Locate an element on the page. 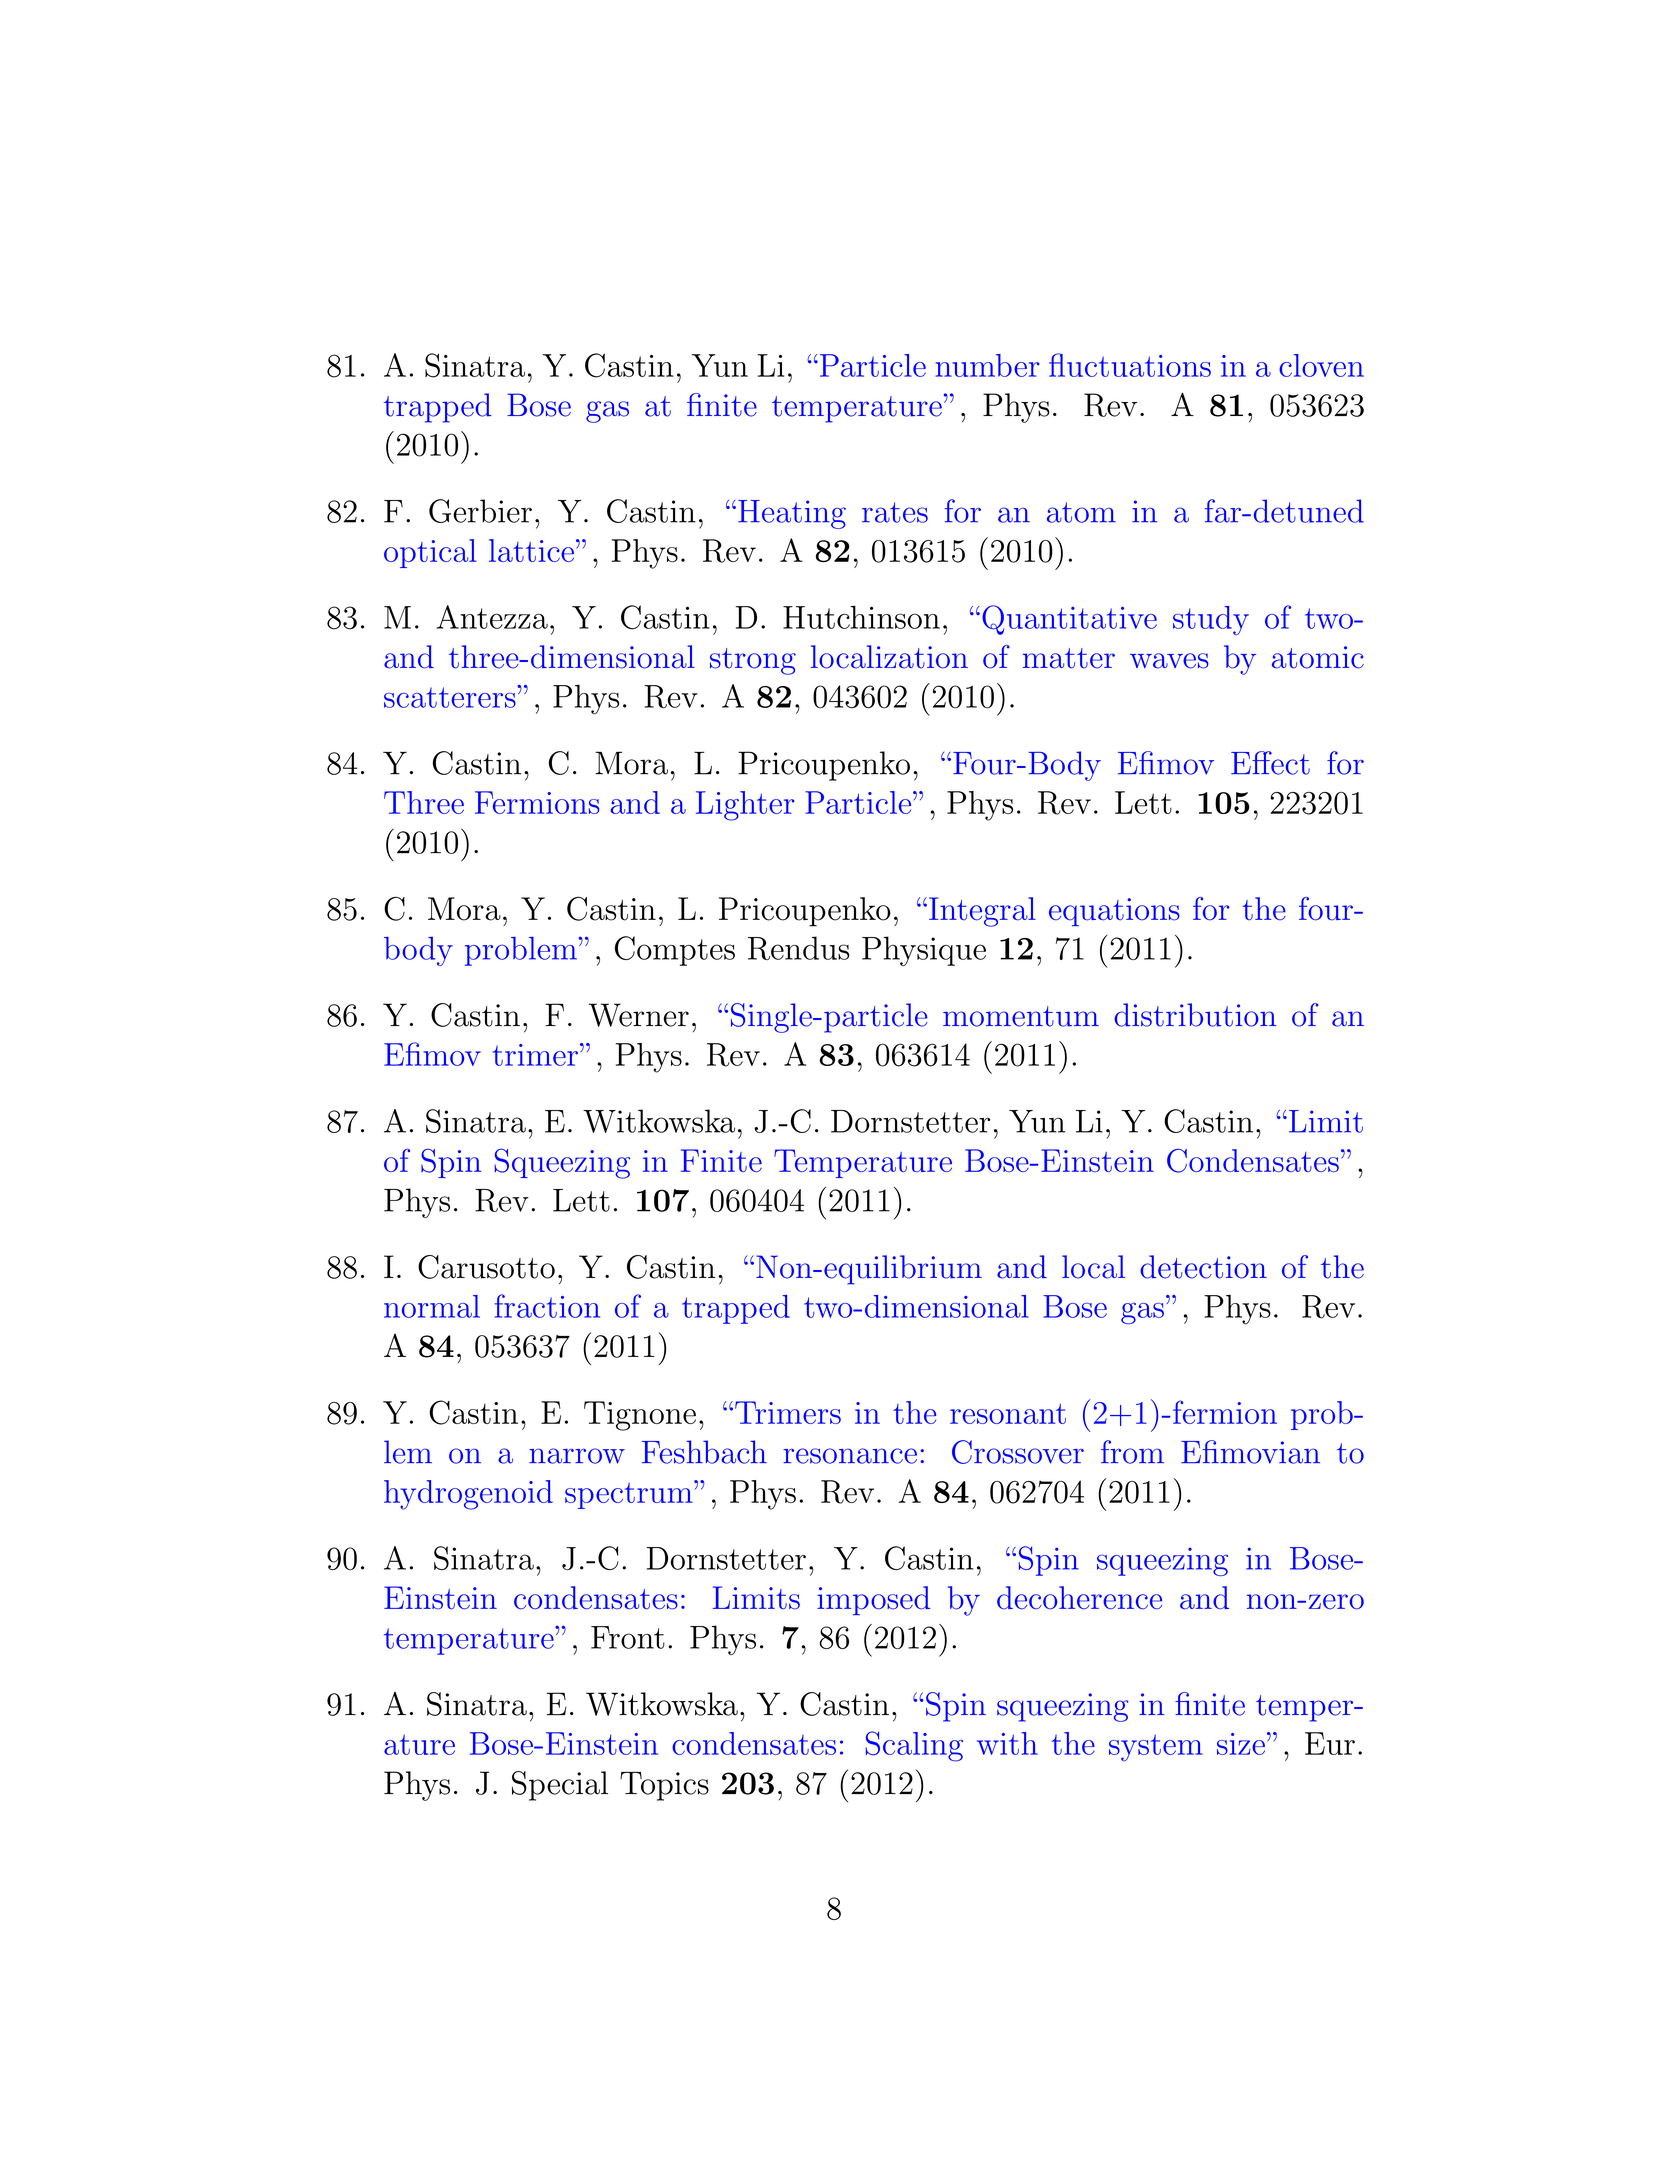 This document has height=2165, width=1673. Special is located at coordinates (560, 1786).
